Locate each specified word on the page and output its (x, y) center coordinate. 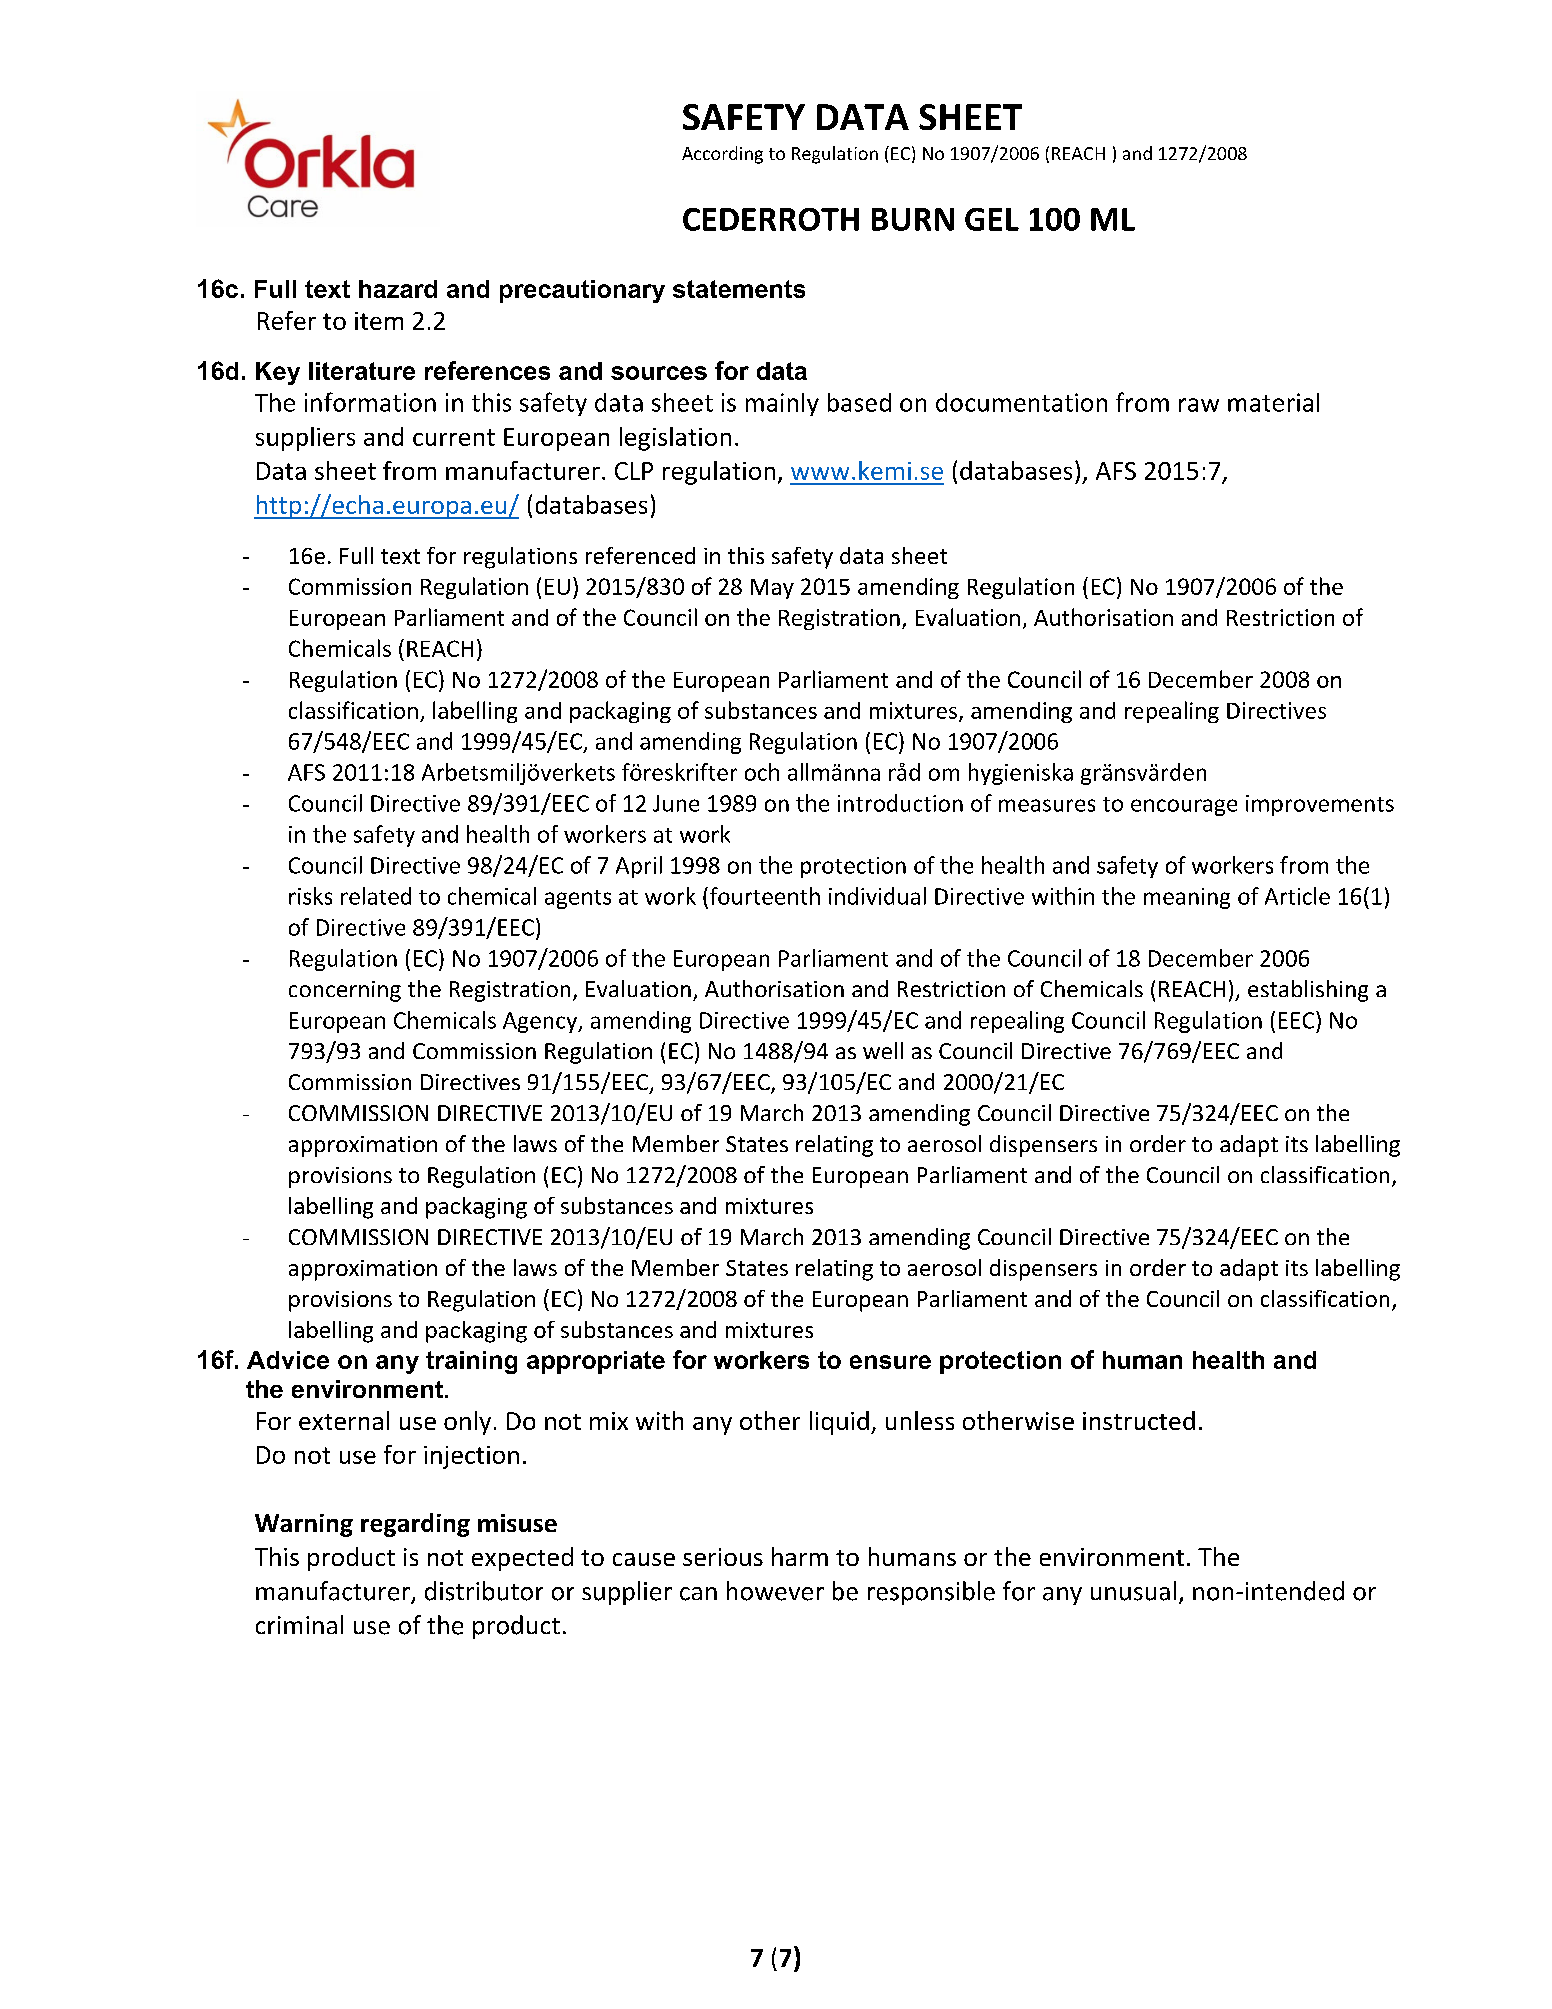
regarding (415, 1525)
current (454, 437)
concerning (345, 991)
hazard (398, 289)
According (722, 155)
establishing (1308, 991)
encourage (1184, 807)
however (775, 1591)
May (772, 589)
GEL (992, 219)
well (883, 1050)
